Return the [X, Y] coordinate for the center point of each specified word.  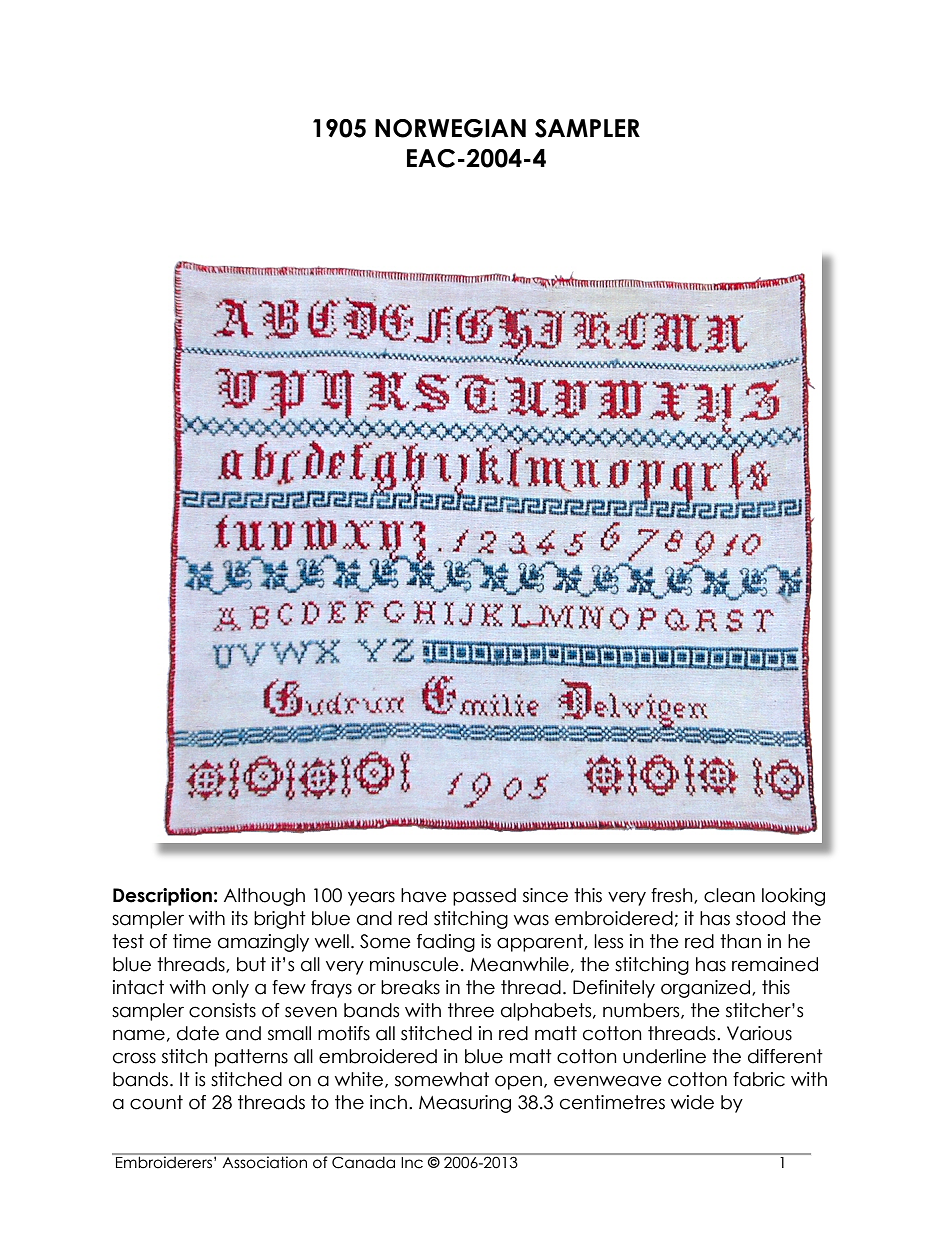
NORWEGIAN [450, 128]
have [424, 895]
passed [484, 897]
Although [264, 897]
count [156, 1102]
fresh [673, 896]
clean [729, 895]
